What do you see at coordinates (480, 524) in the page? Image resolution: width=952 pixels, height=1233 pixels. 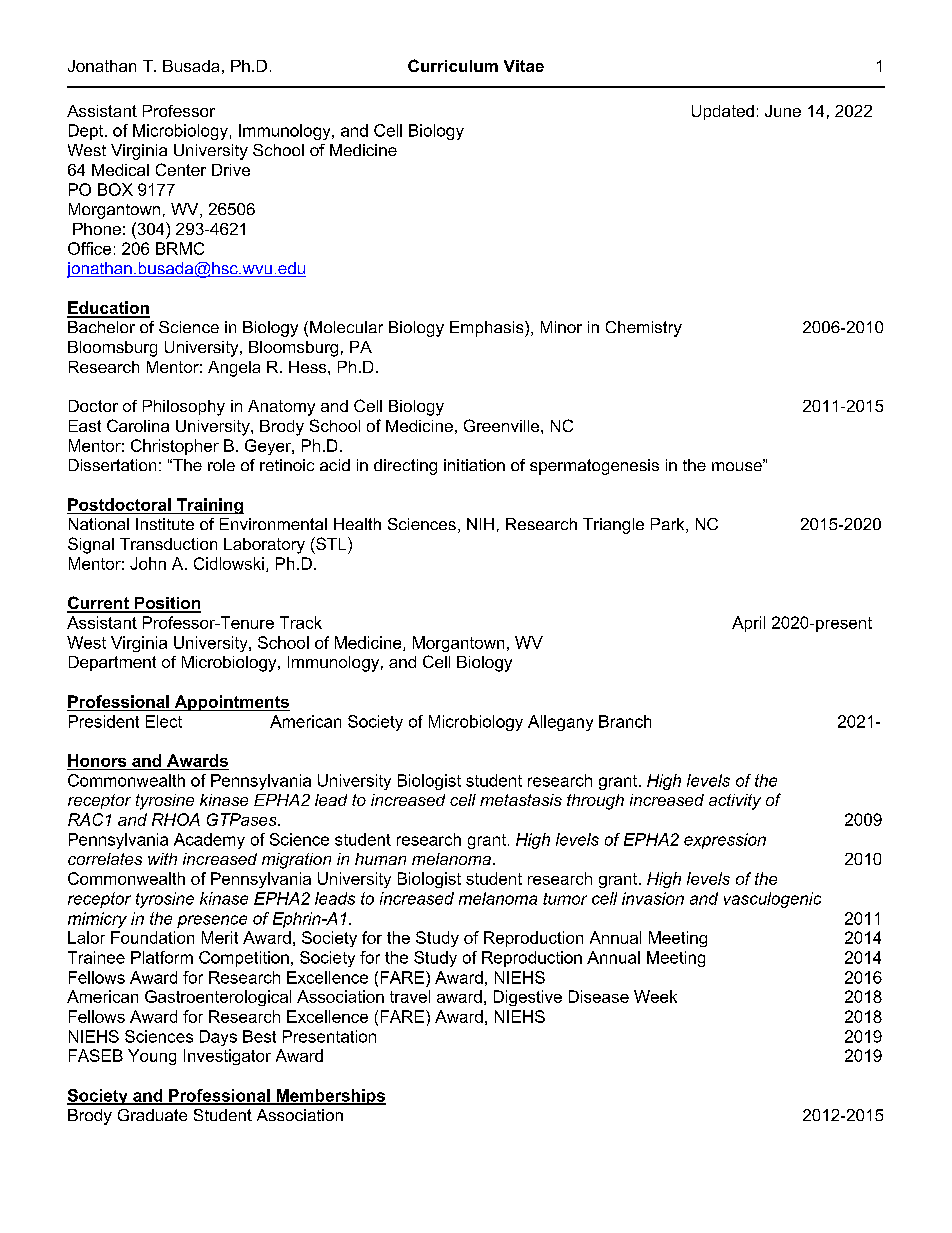 I see `NIH` at bounding box center [480, 524].
